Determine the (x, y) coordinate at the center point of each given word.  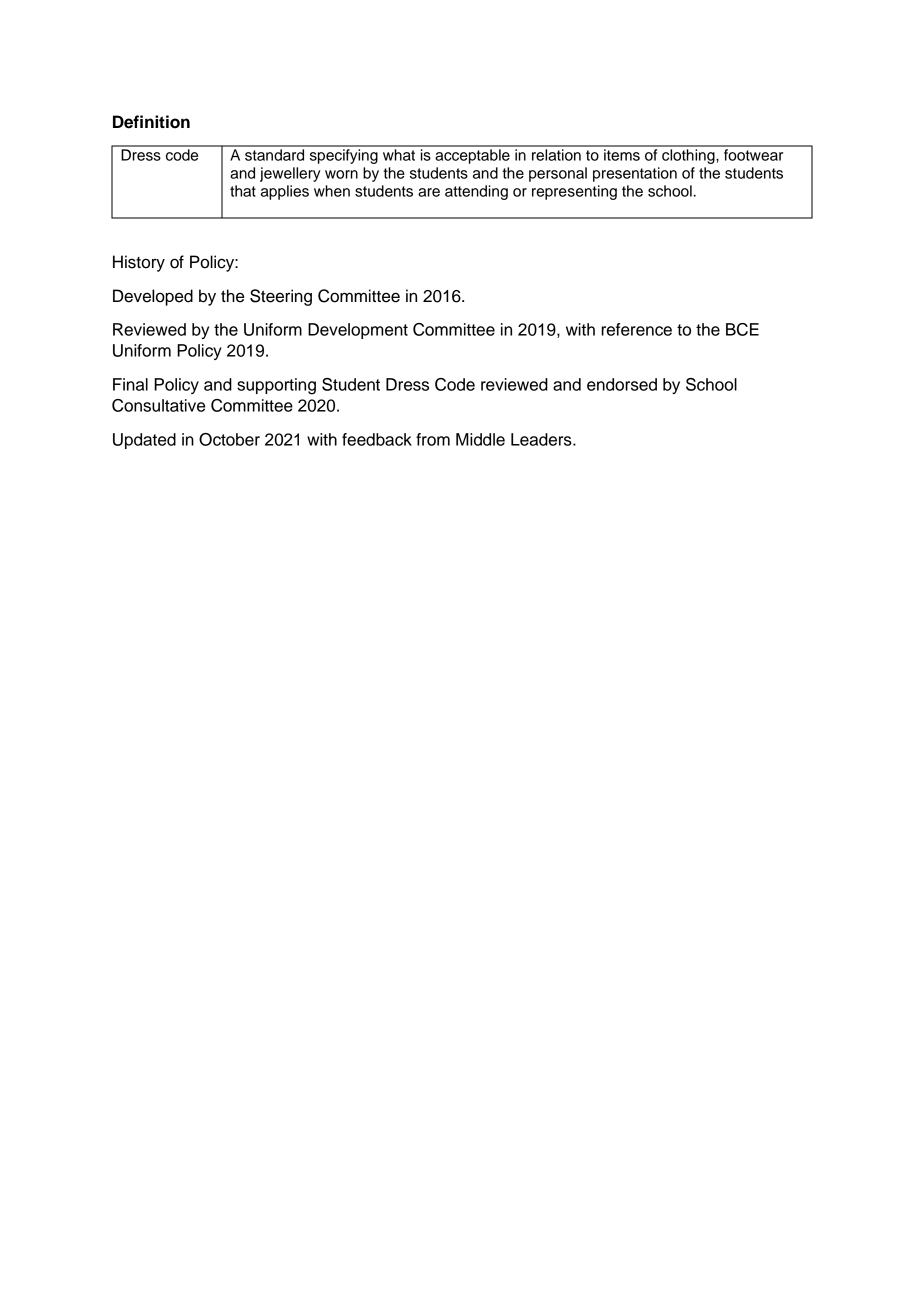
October (229, 439)
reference (636, 329)
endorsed (622, 384)
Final (130, 384)
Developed (153, 297)
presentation (635, 174)
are (429, 192)
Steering (281, 297)
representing (574, 192)
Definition (151, 122)
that (243, 191)
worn (341, 174)
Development (358, 331)
